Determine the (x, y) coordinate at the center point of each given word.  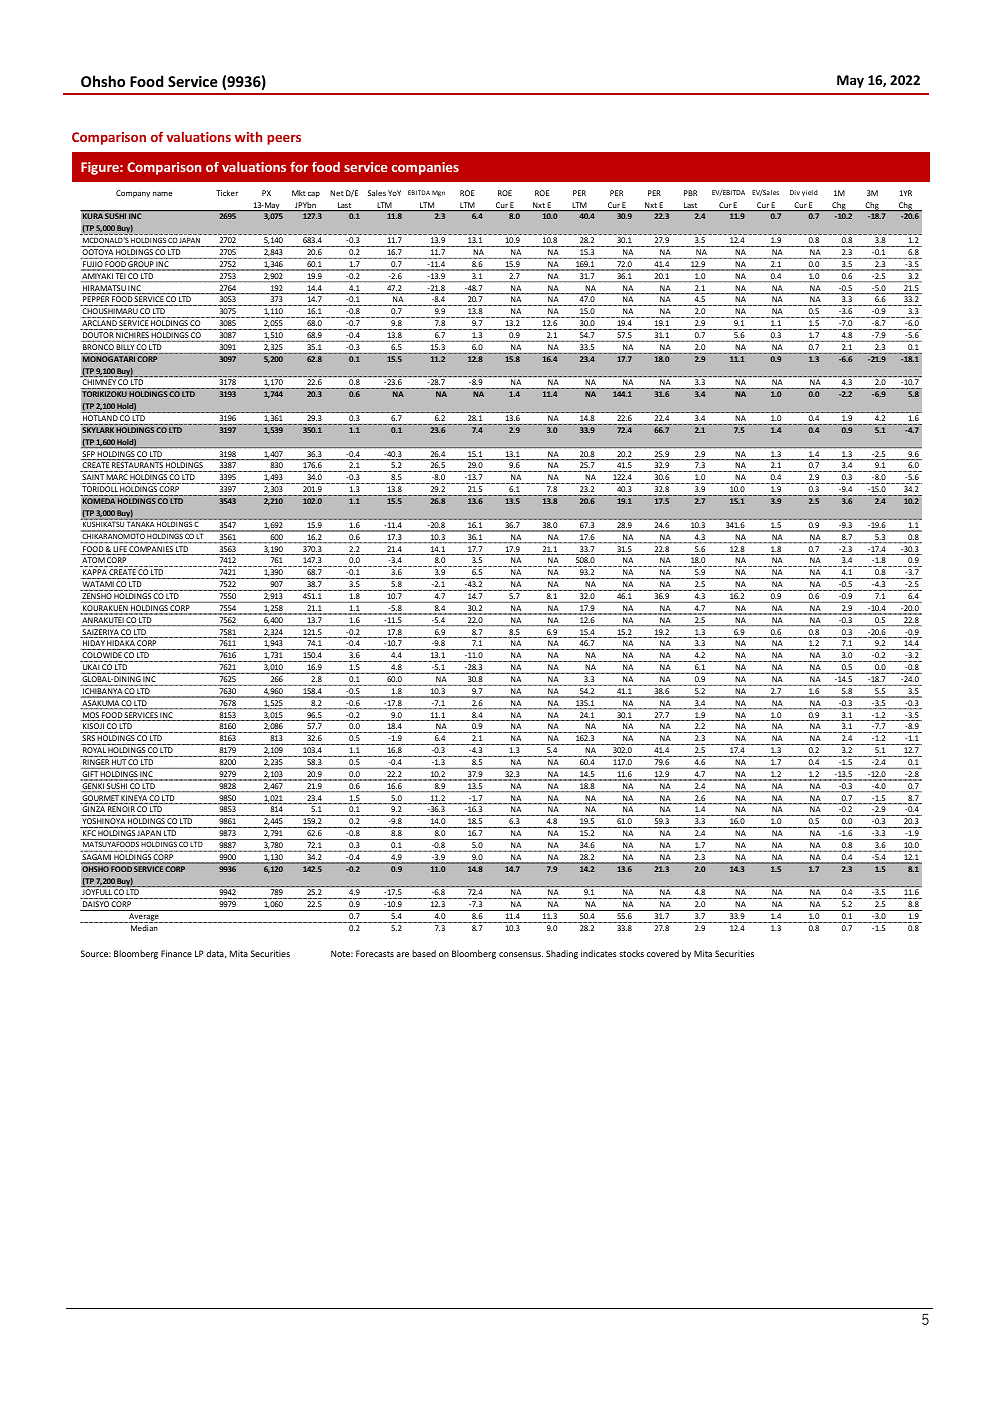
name (163, 194)
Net (337, 193)
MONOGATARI (109, 359)
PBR (690, 193)
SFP (89, 455)
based (424, 953)
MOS (91, 716)
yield (810, 193)
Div (795, 192)
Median (144, 928)
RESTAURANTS (137, 467)
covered (663, 953)
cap (314, 195)
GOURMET (100, 799)
